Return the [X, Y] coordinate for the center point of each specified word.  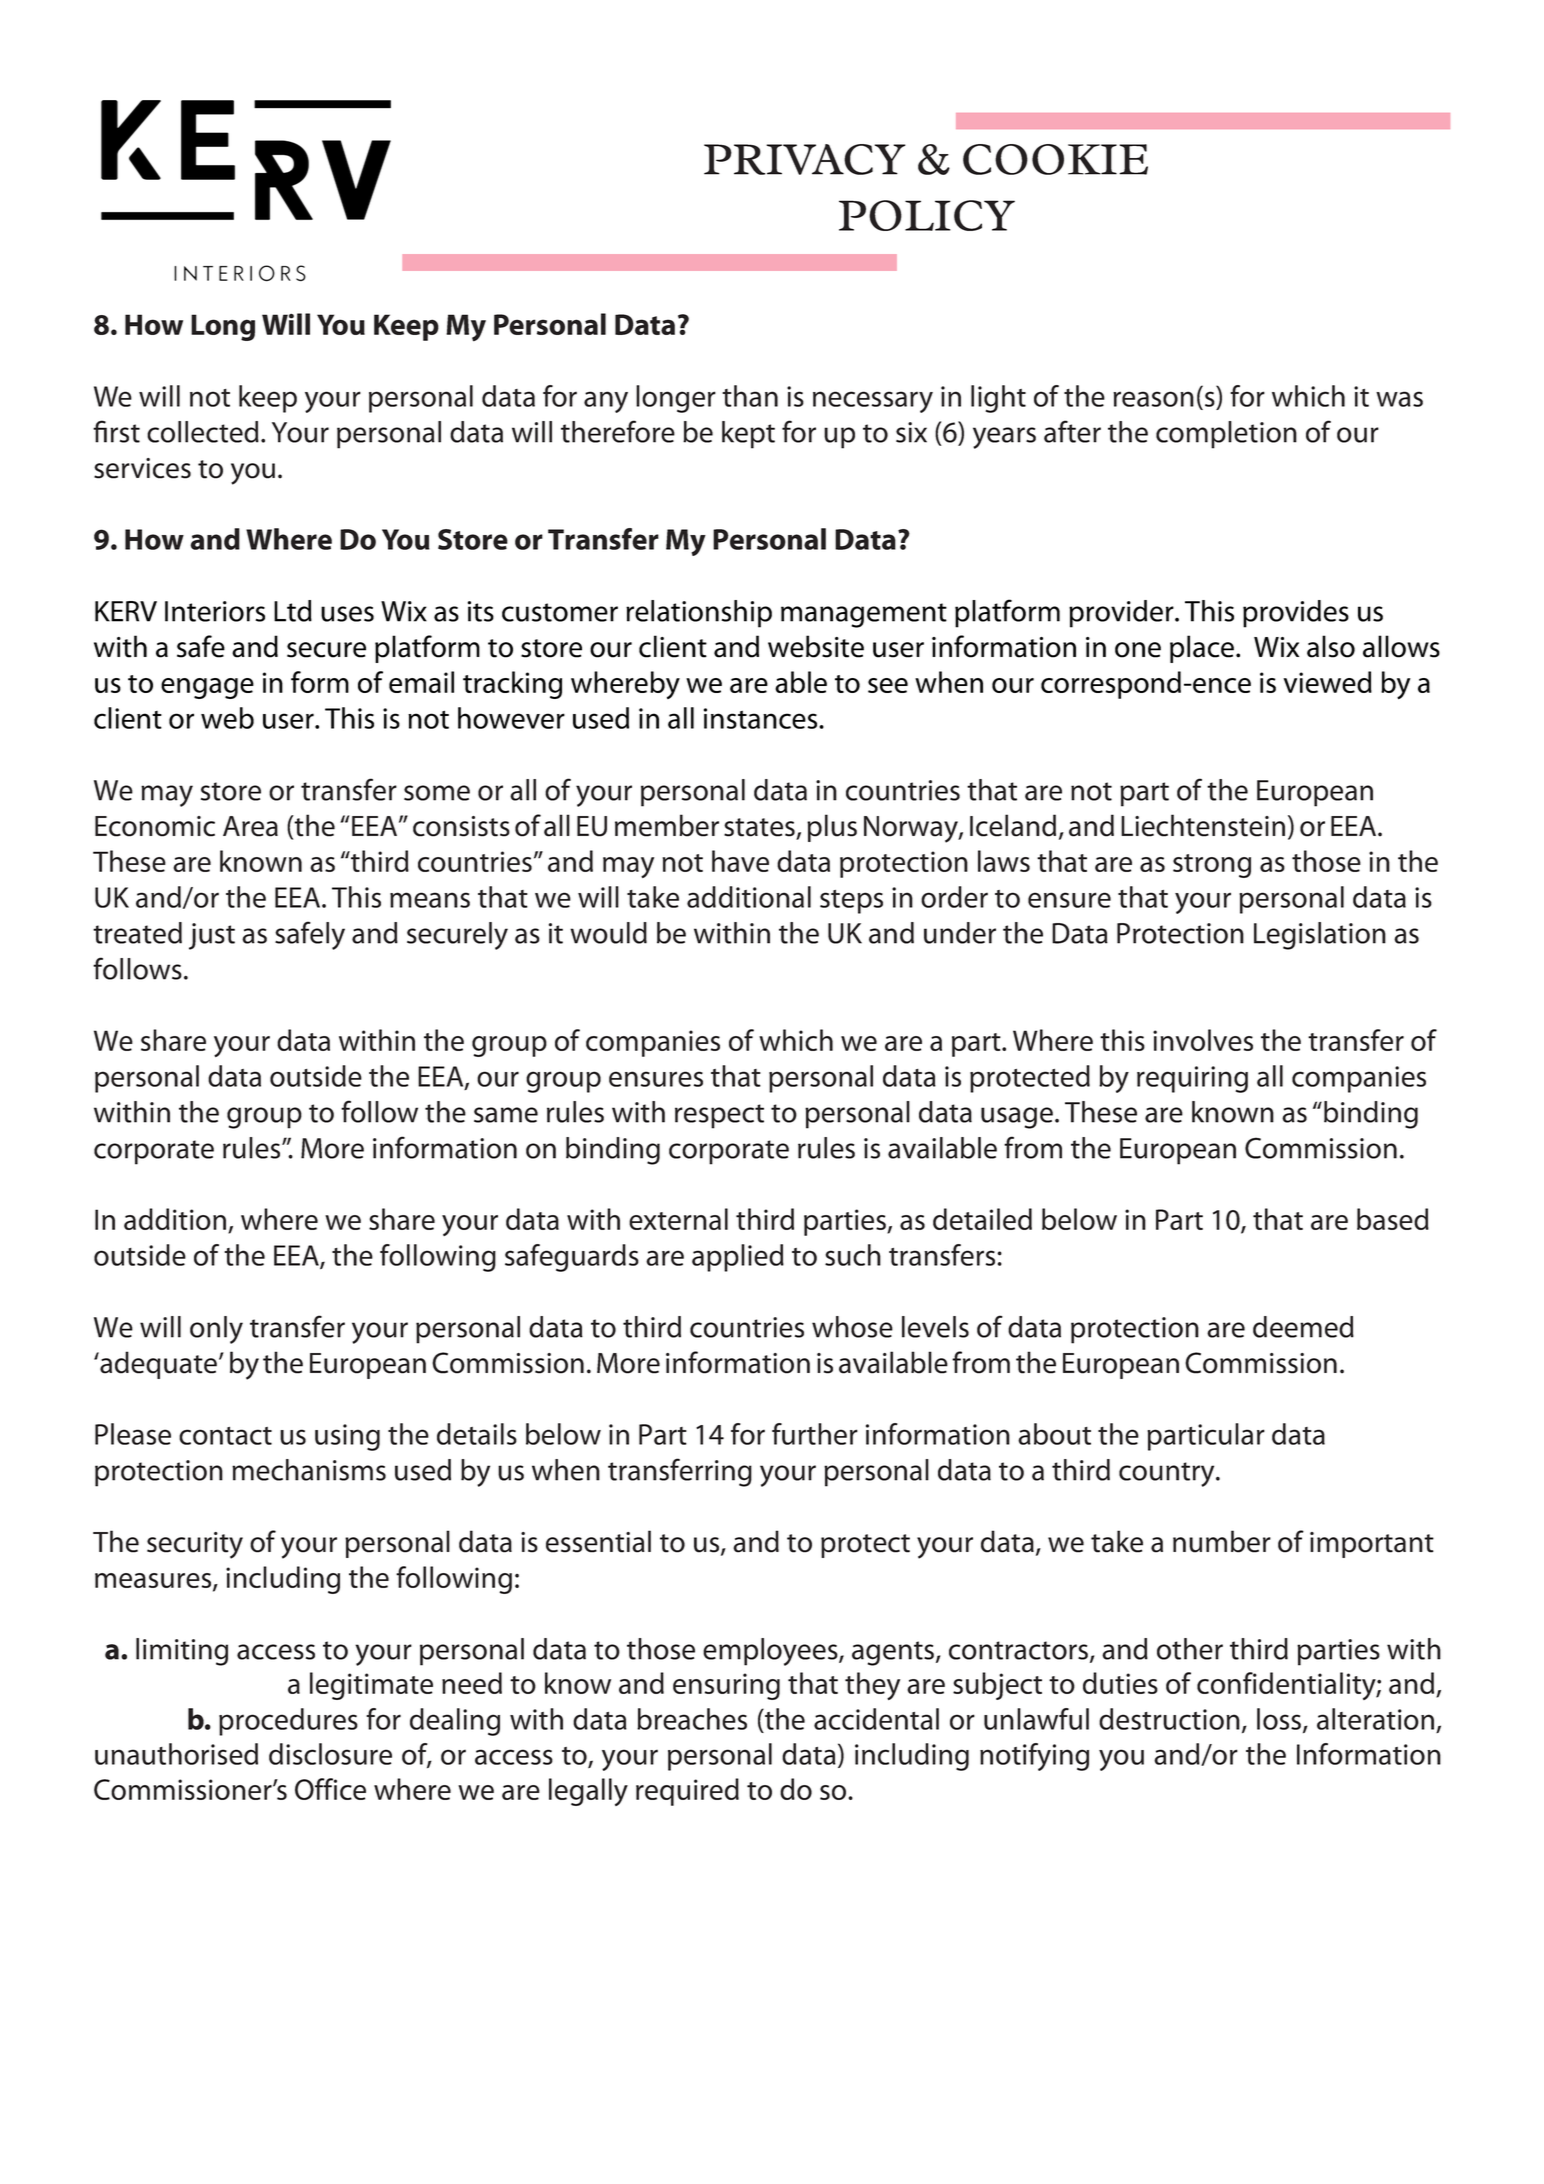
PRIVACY [805, 159]
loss [1280, 1720]
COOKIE [1055, 159]
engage [207, 688]
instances [762, 718]
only [216, 1330]
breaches [692, 1719]
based [1393, 1219]
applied [738, 1258]
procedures [288, 1722]
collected [203, 432]
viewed [1328, 682]
